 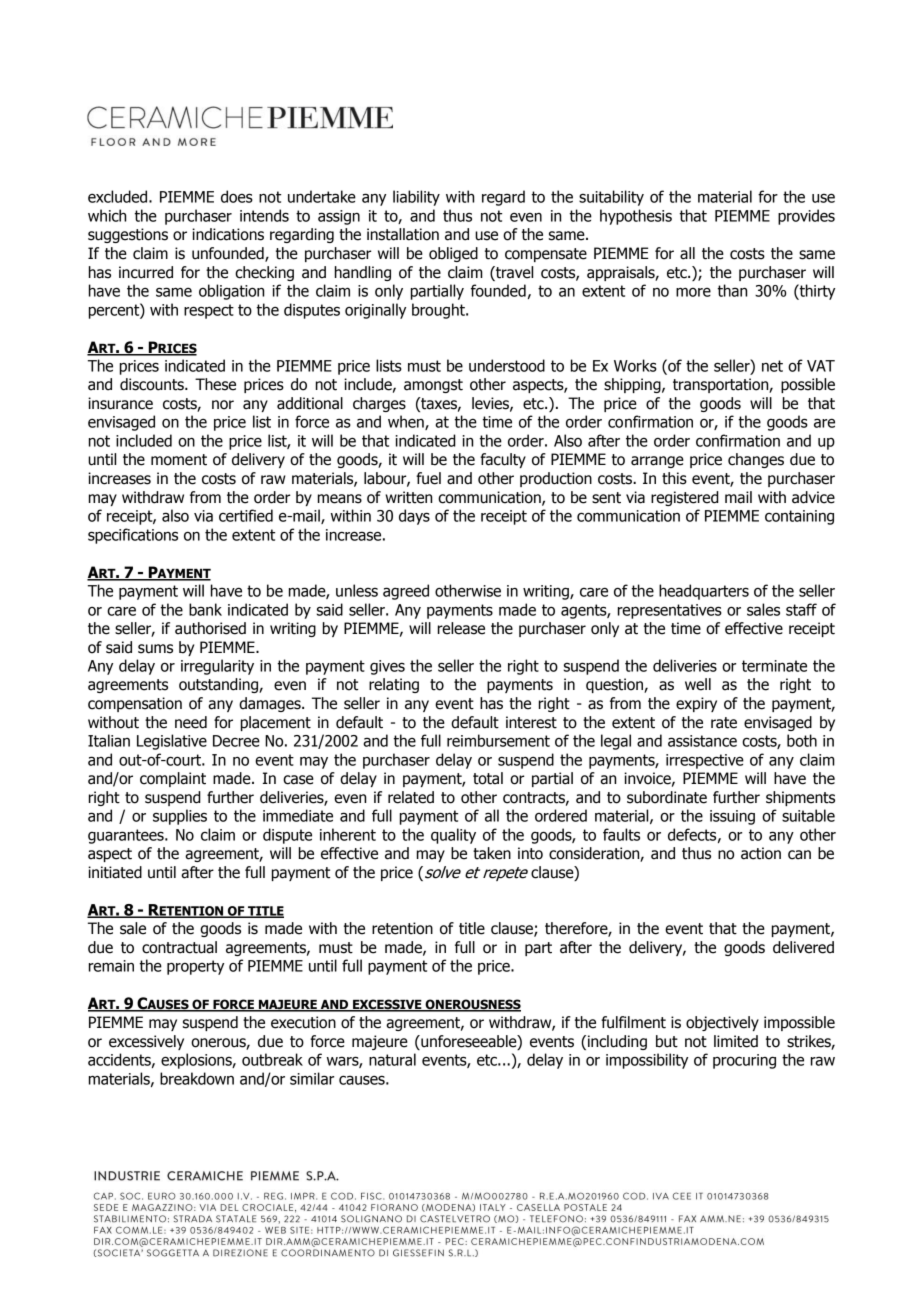 I want to click on indications, so click(x=228, y=234).
